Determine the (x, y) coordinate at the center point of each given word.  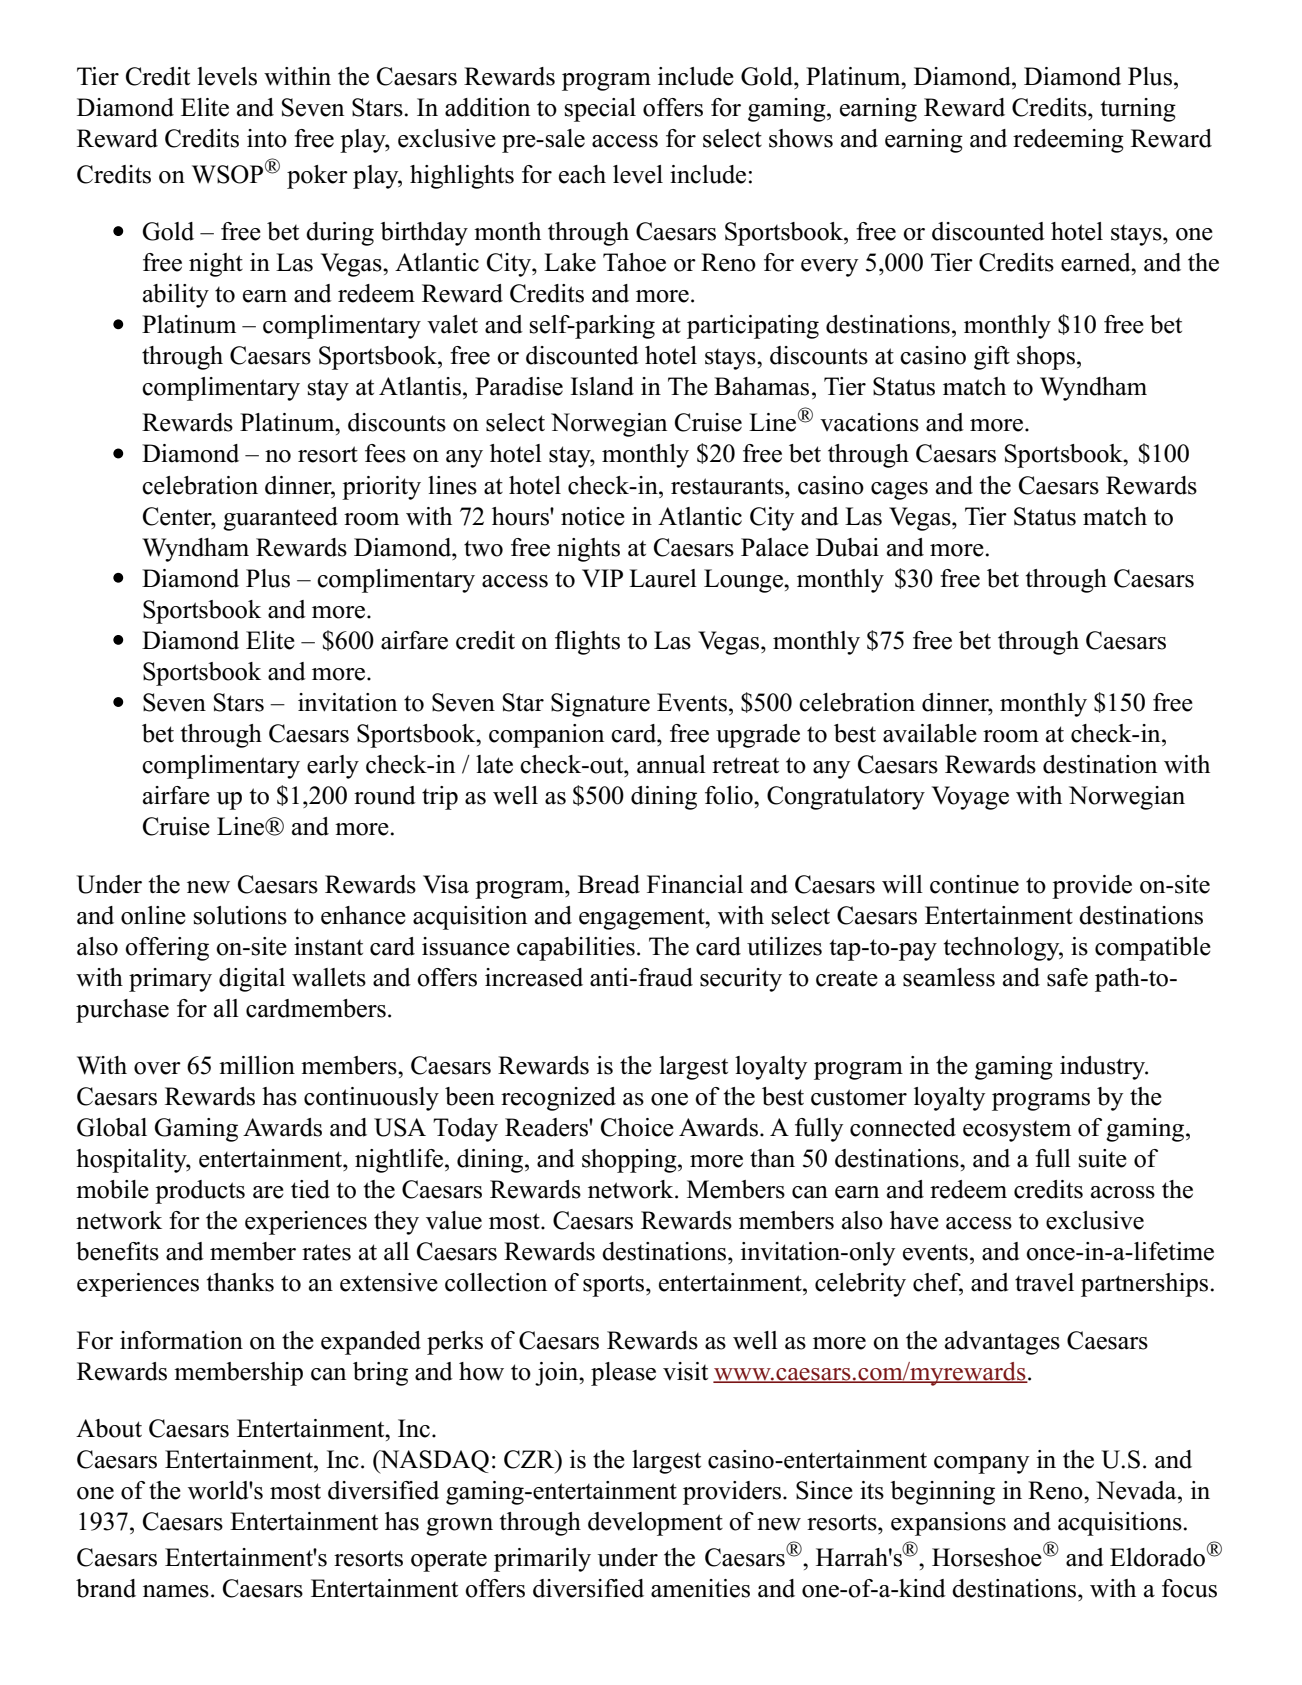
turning (1138, 110)
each (582, 174)
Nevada (1137, 1490)
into (267, 138)
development (655, 1524)
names (176, 1591)
